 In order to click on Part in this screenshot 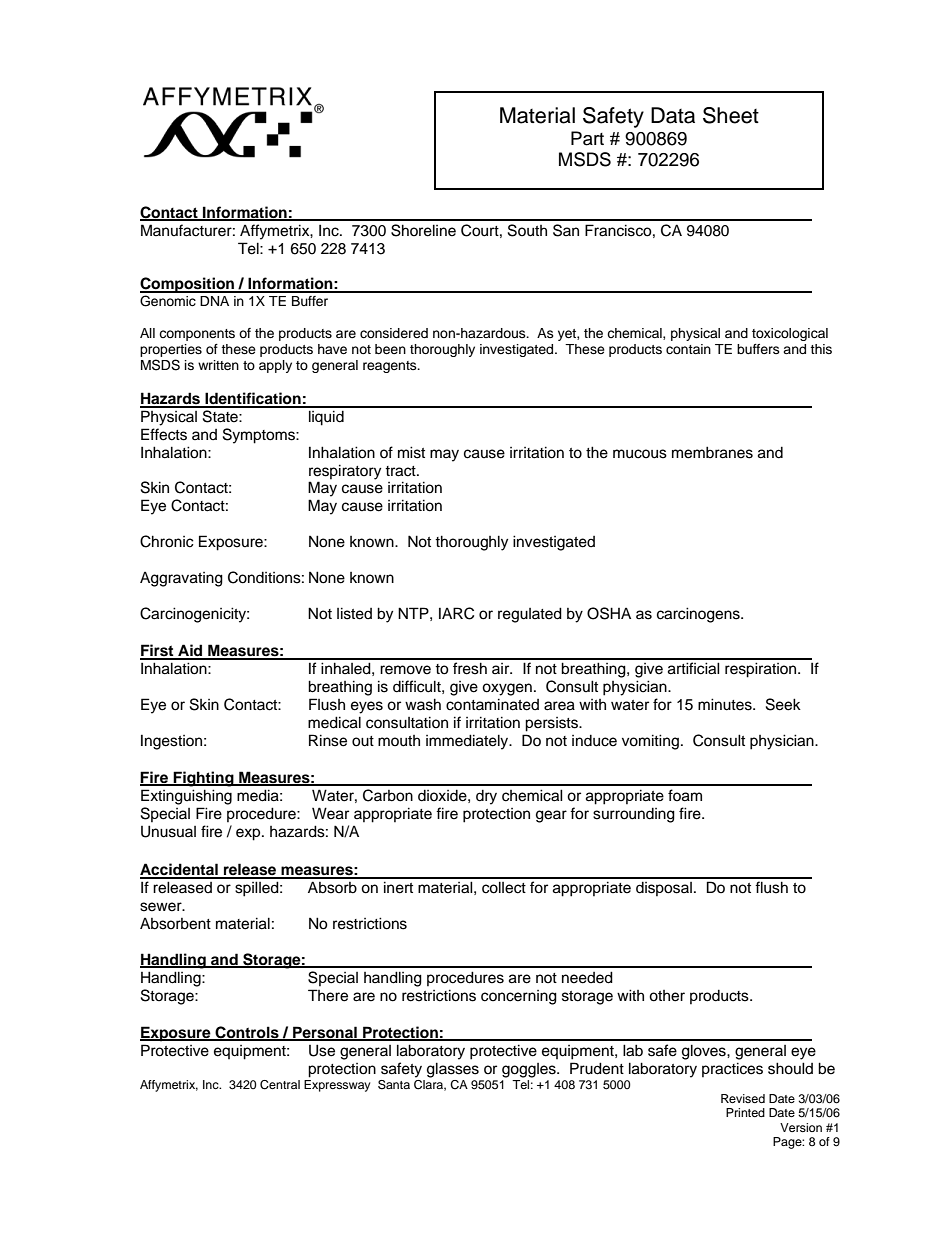, I will do `click(587, 138)`.
